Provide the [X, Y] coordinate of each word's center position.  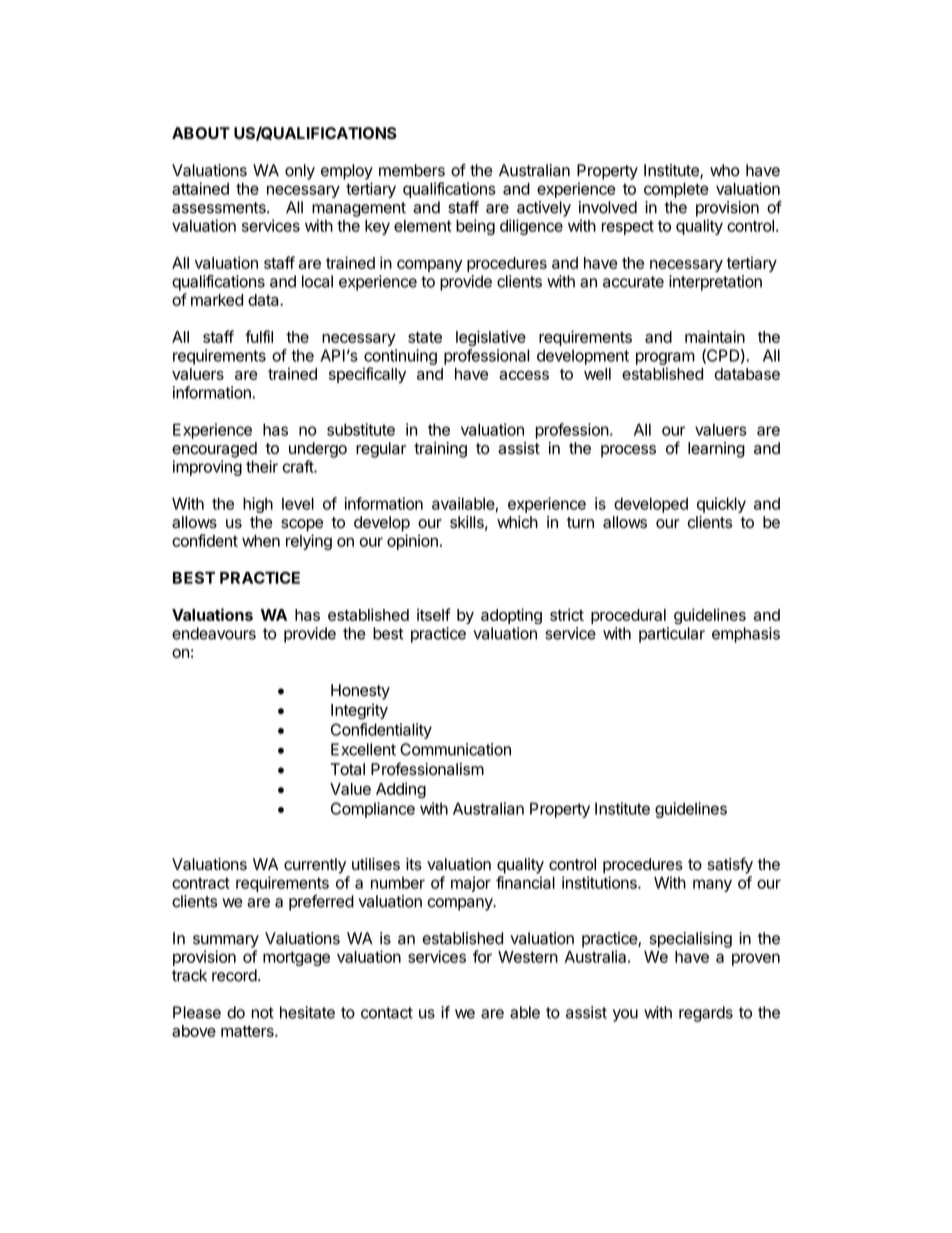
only [300, 172]
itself [434, 614]
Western [528, 957]
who [725, 170]
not [262, 1013]
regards [706, 1014]
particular [672, 635]
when [261, 541]
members [412, 170]
